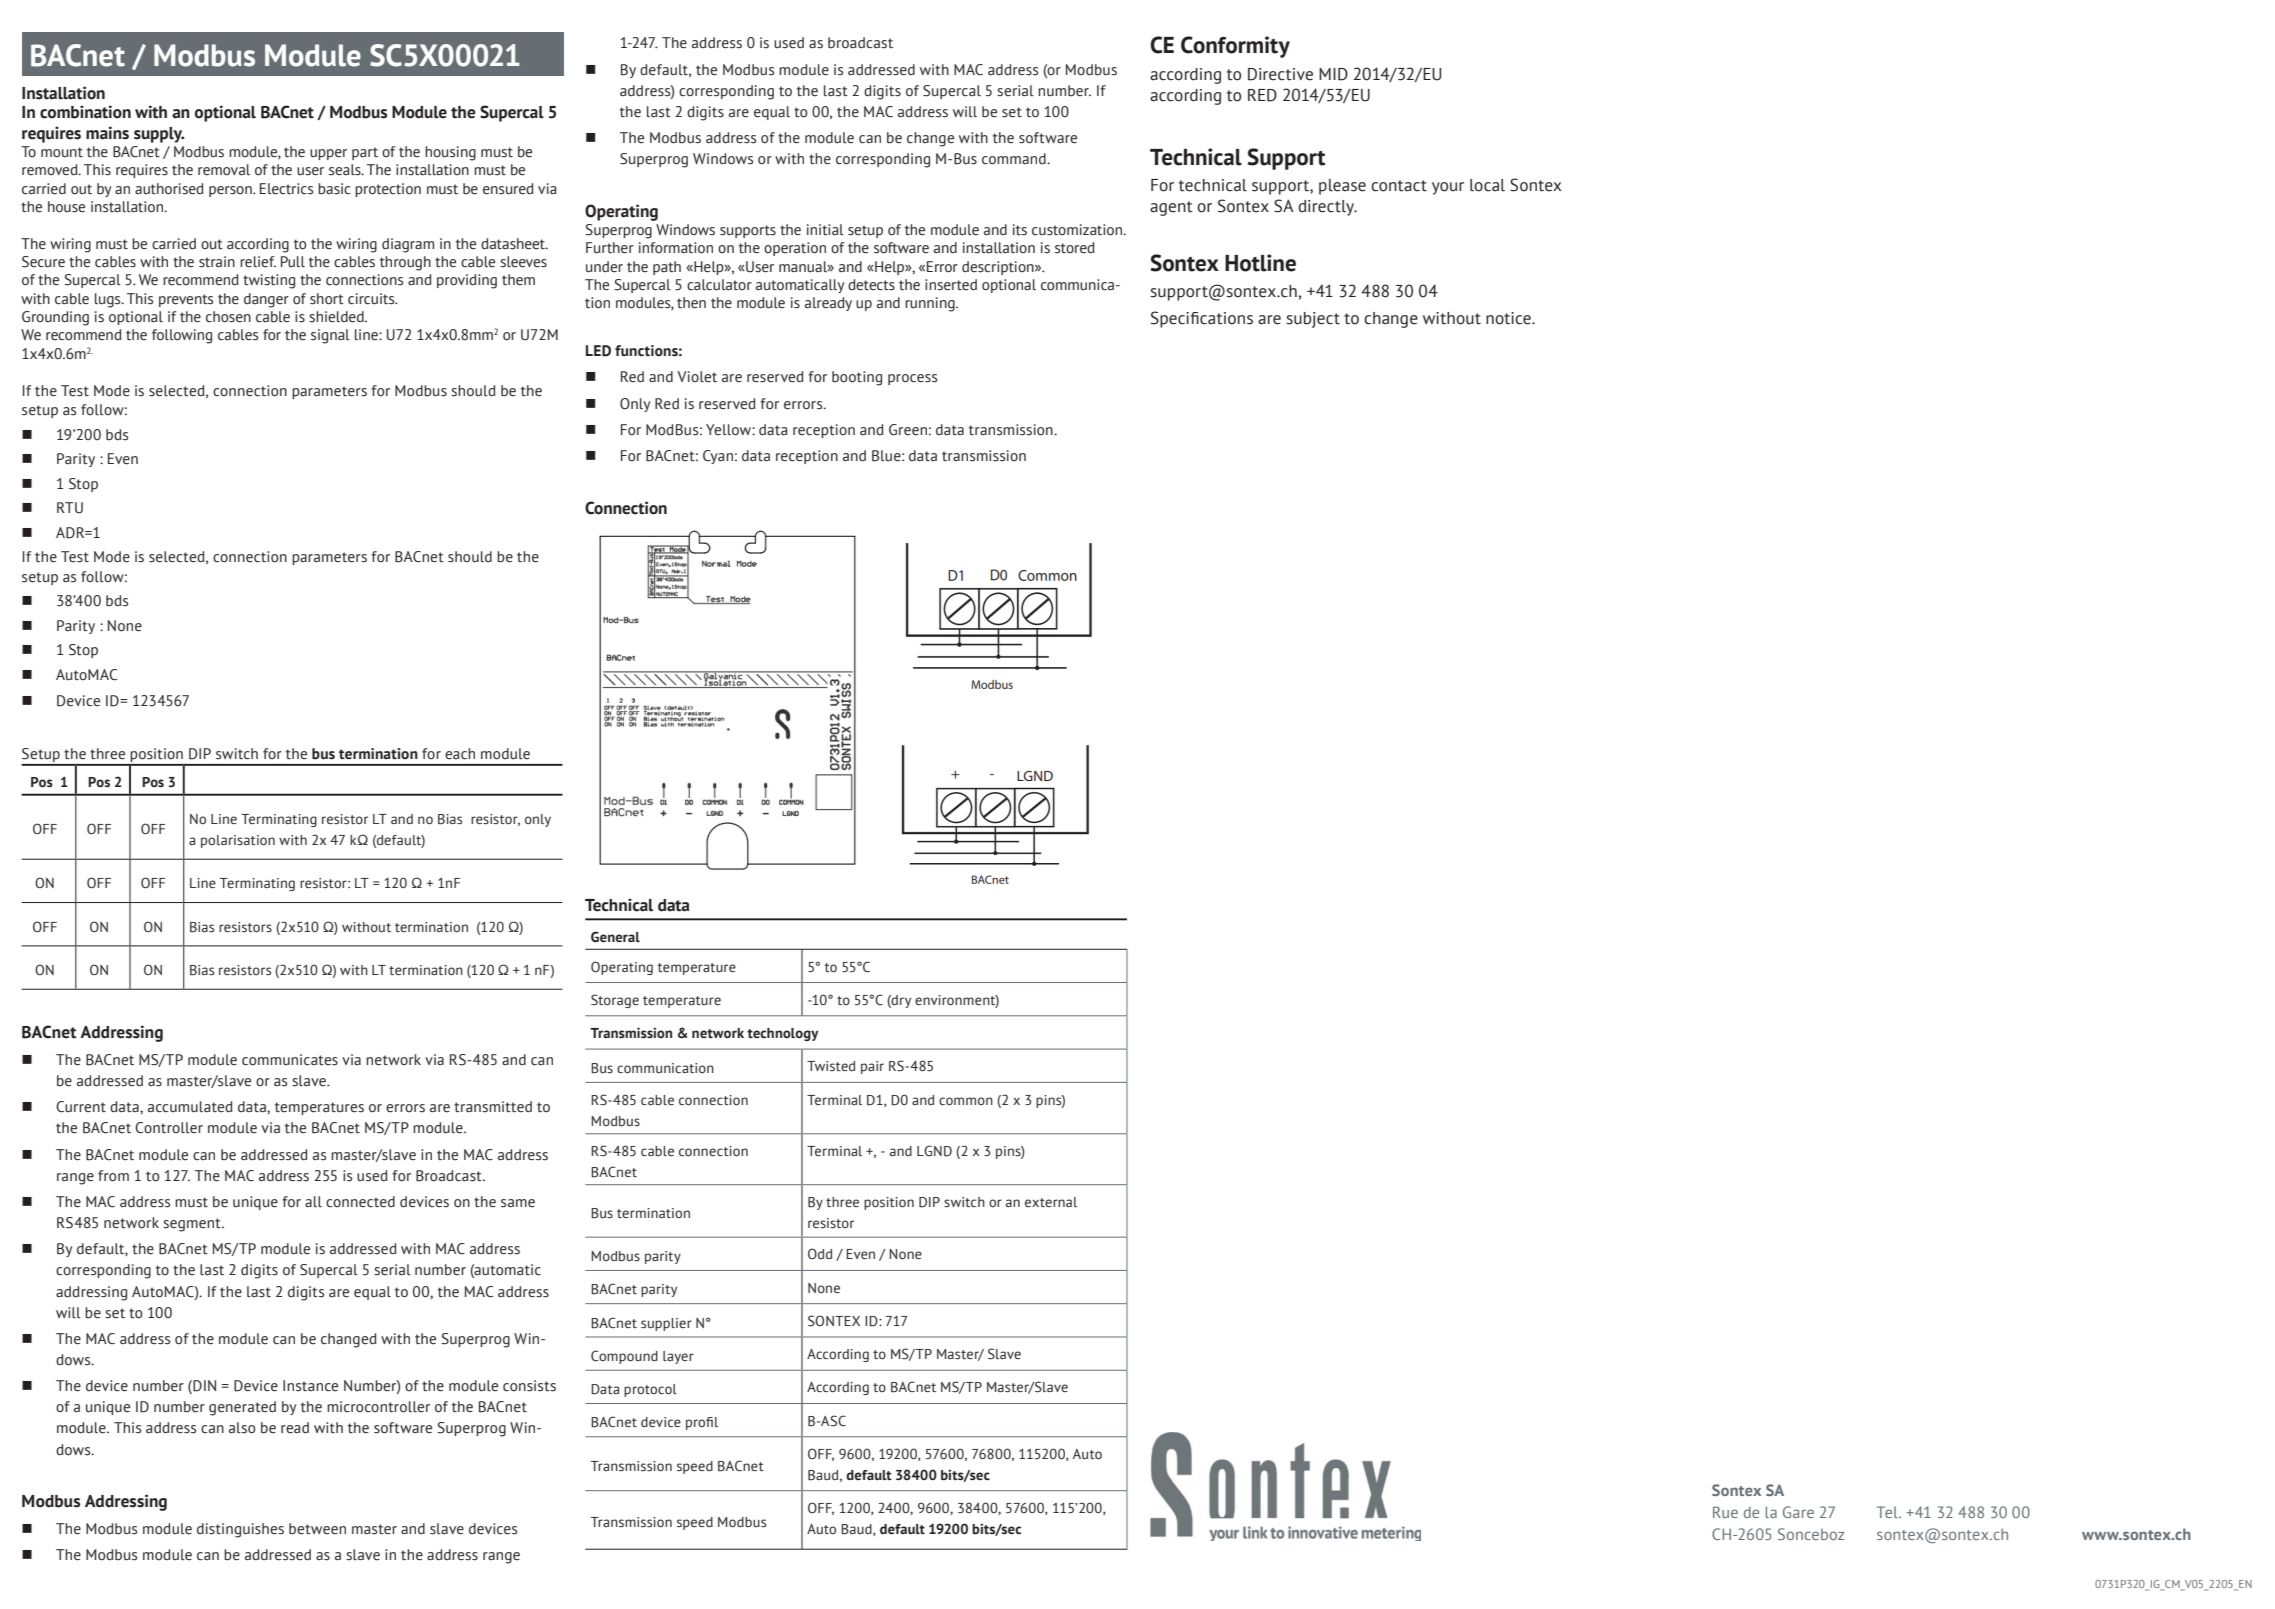 The height and width of the page is (1609, 2275). What do you see at coordinates (190, 1107) in the page?
I see `accumulated` at bounding box center [190, 1107].
